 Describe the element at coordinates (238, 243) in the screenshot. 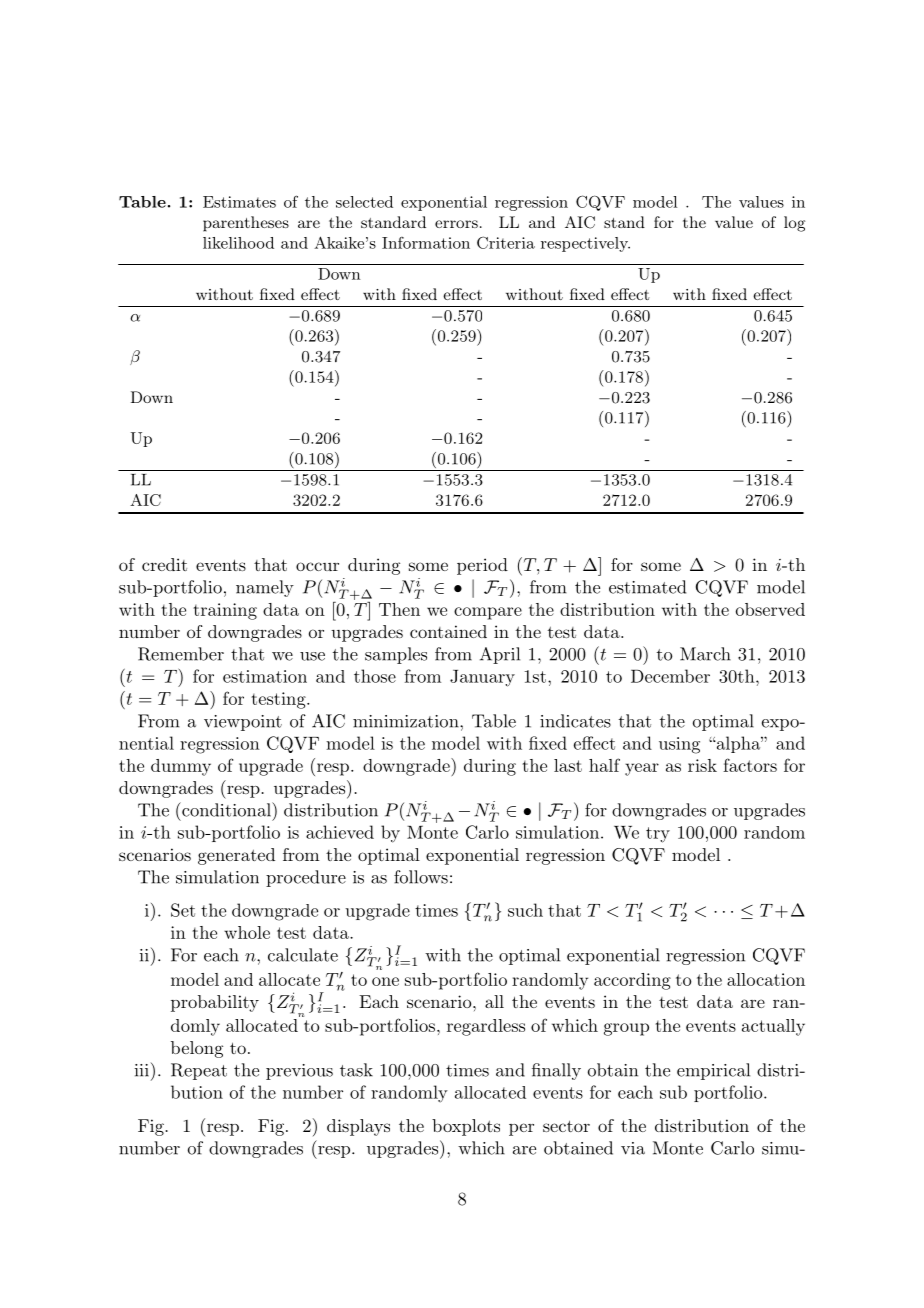

I see `likelihood` at that location.
